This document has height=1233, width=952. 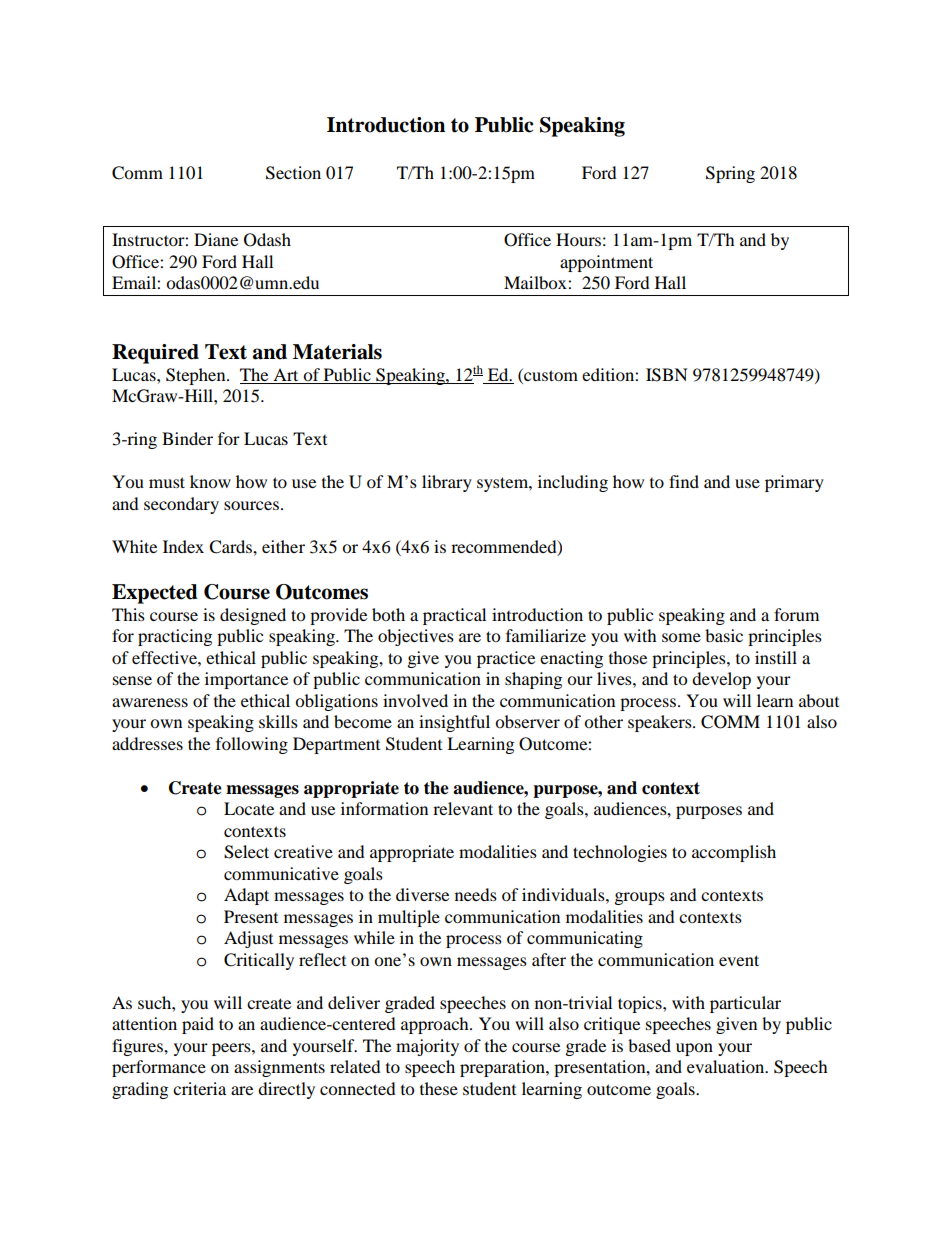 What do you see at coordinates (454, 616) in the document?
I see `practical` at bounding box center [454, 616].
